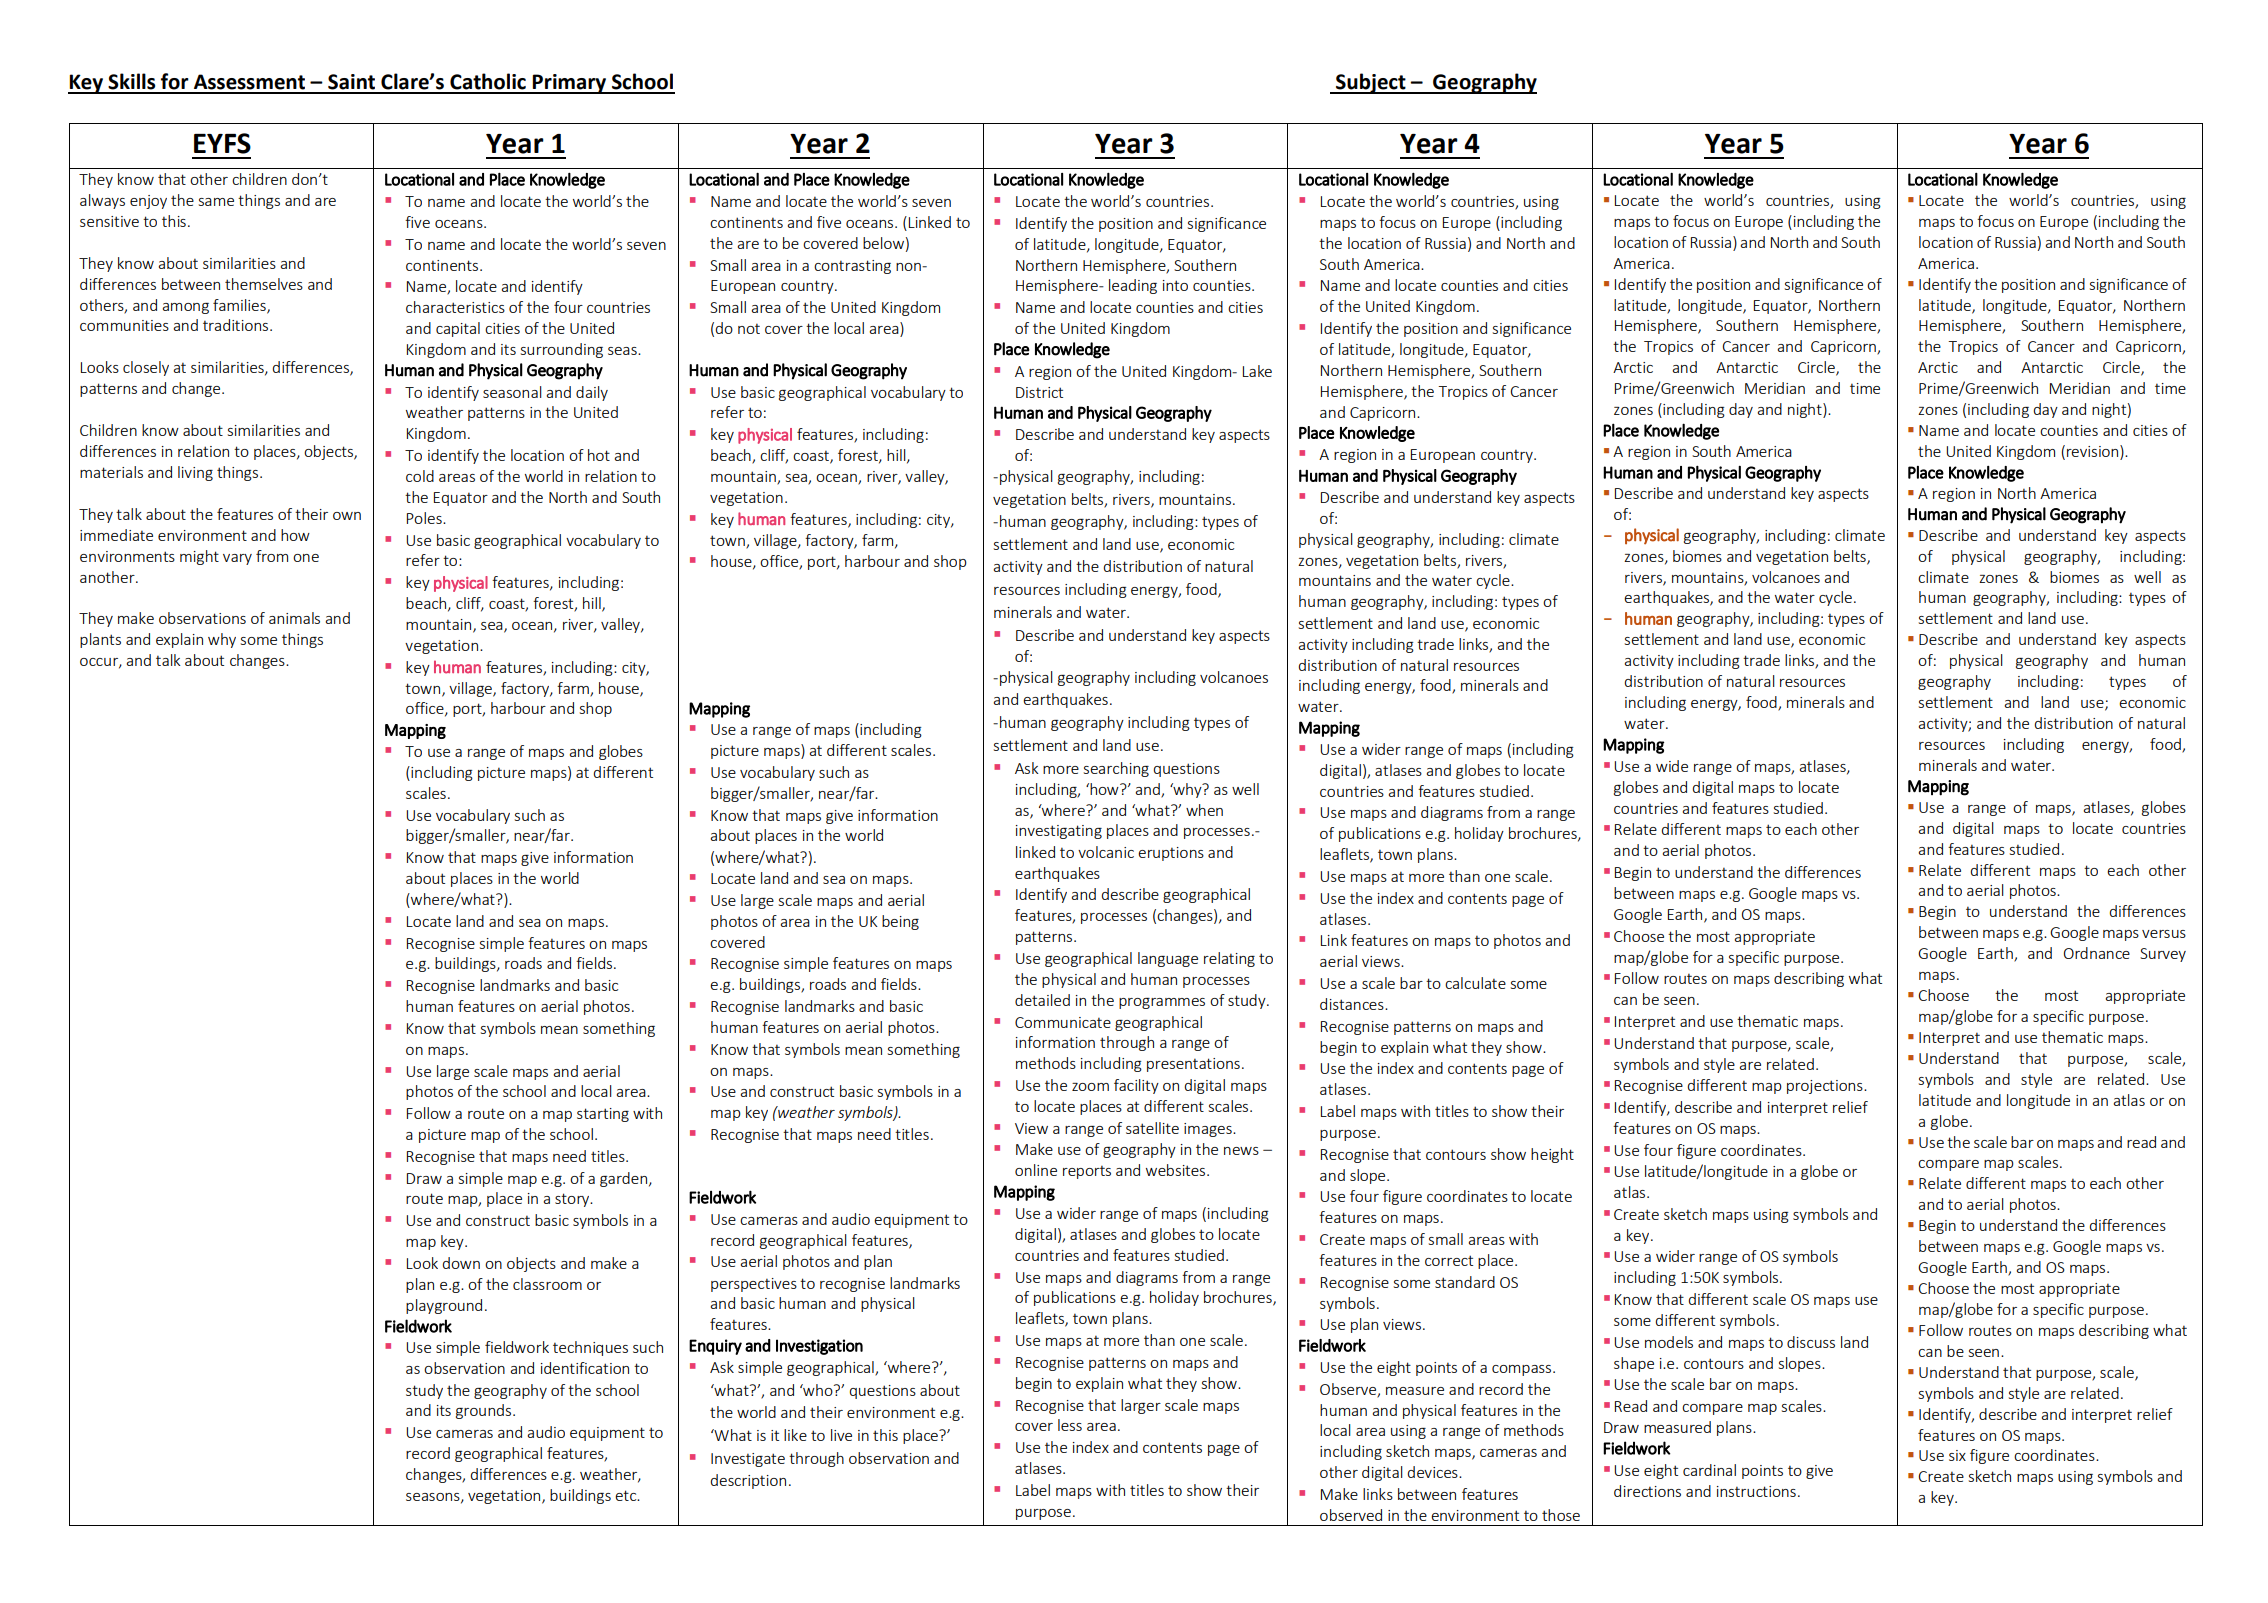  I want to click on six, so click(1957, 1455).
